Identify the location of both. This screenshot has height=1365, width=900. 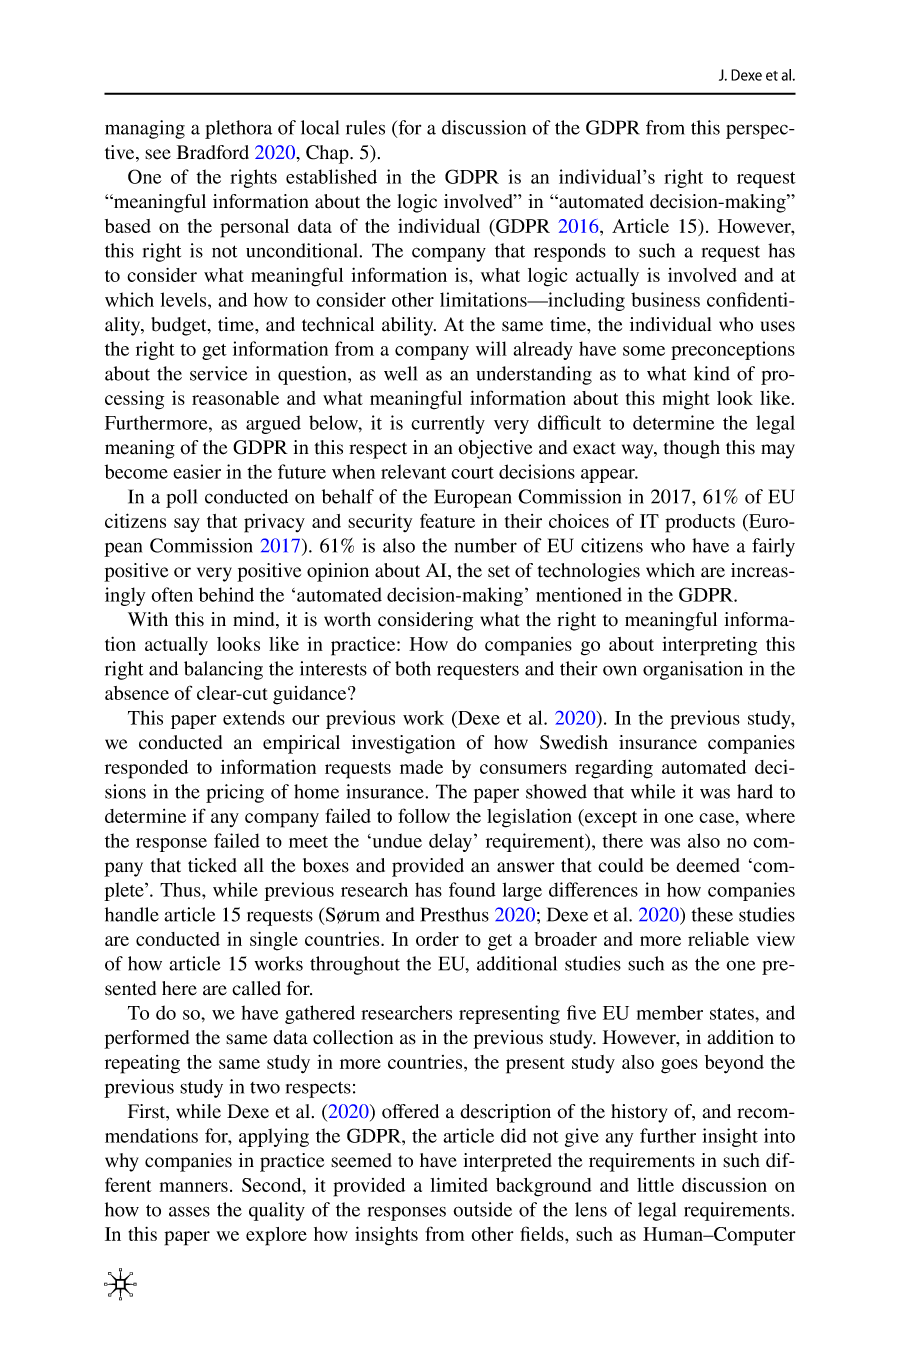
(413, 668).
